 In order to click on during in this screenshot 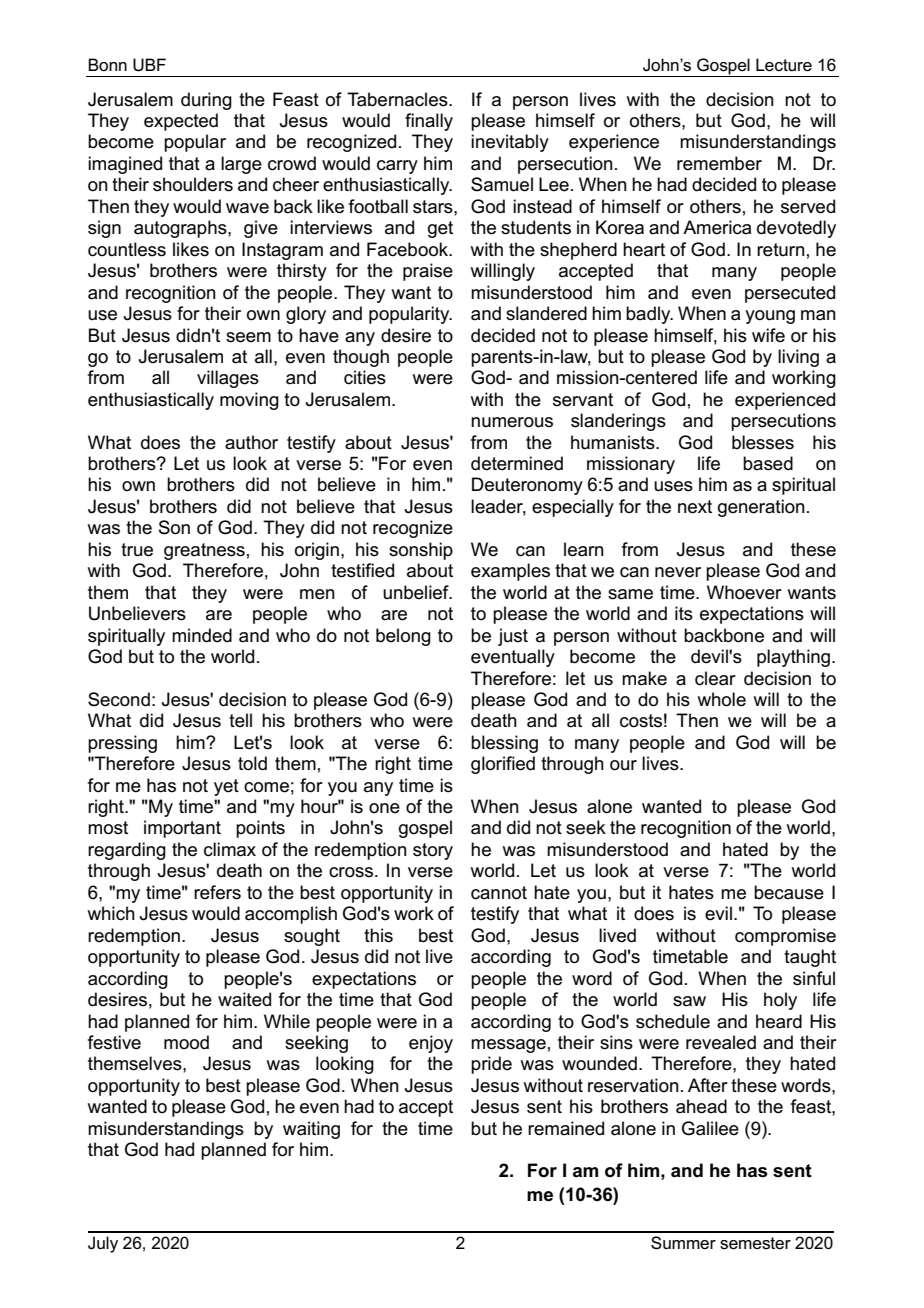, I will do `click(206, 101)`.
